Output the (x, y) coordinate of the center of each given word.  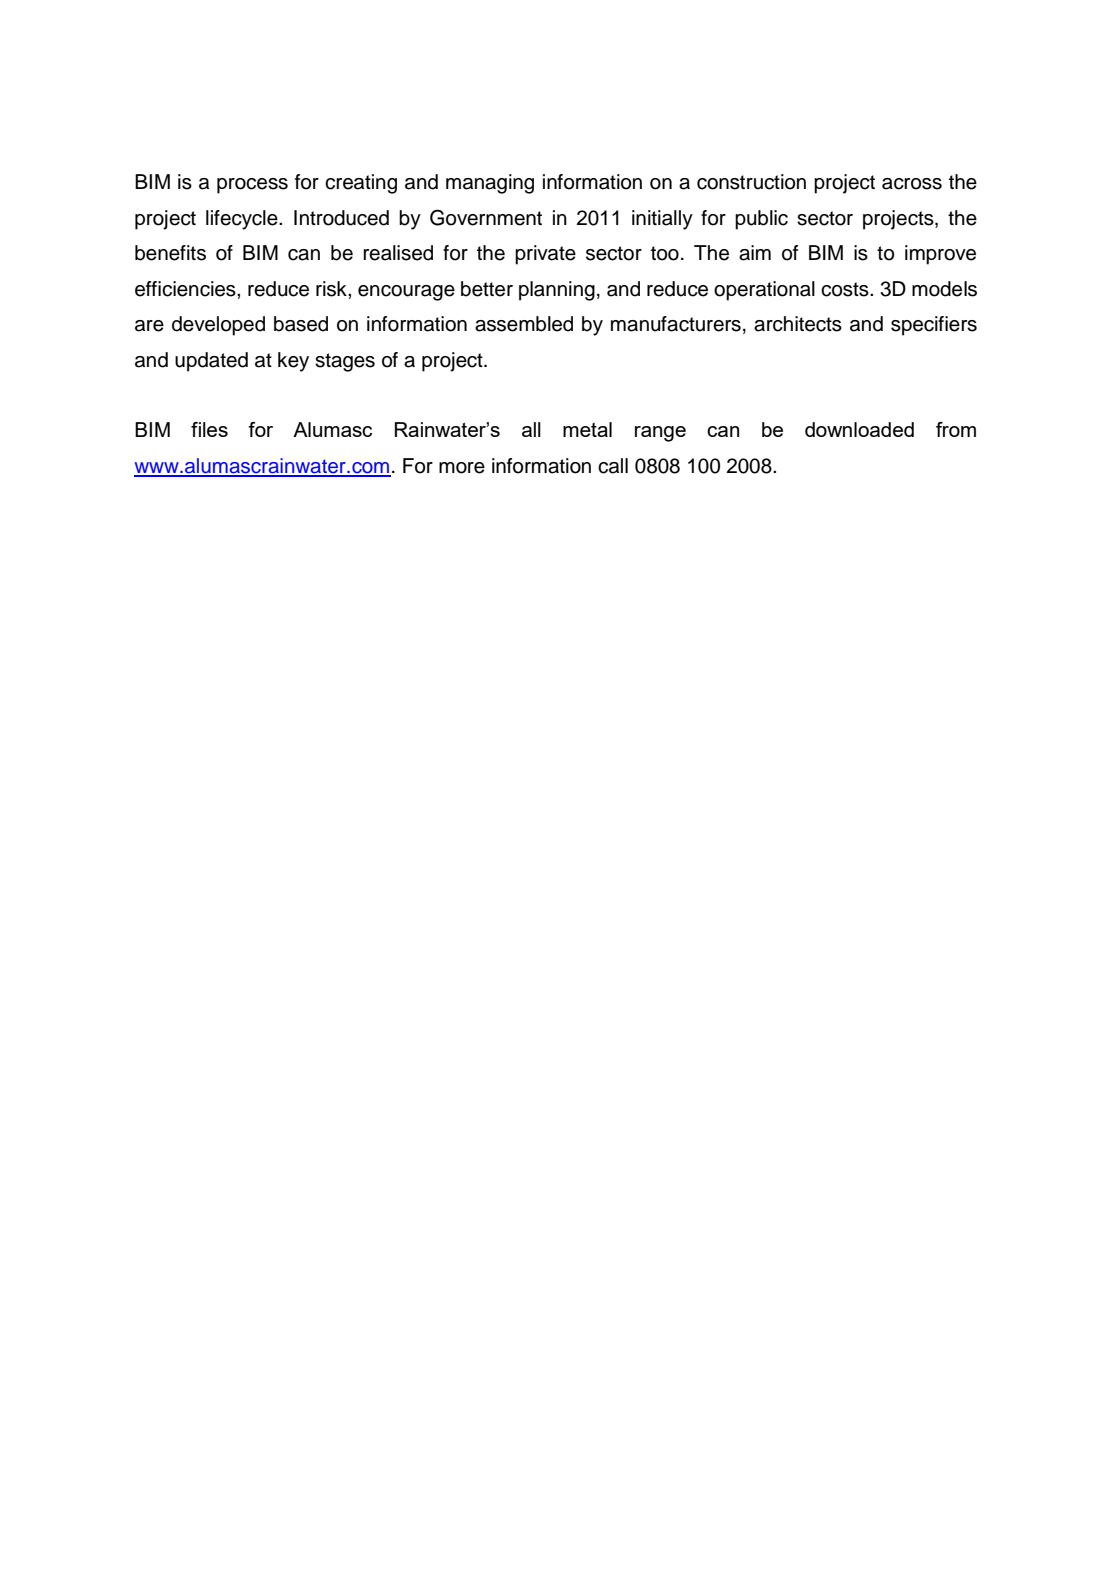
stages (345, 362)
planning (557, 291)
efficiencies (186, 289)
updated (211, 362)
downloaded (859, 429)
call (613, 466)
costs (846, 289)
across (912, 184)
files (209, 429)
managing (490, 184)
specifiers (934, 326)
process (252, 186)
